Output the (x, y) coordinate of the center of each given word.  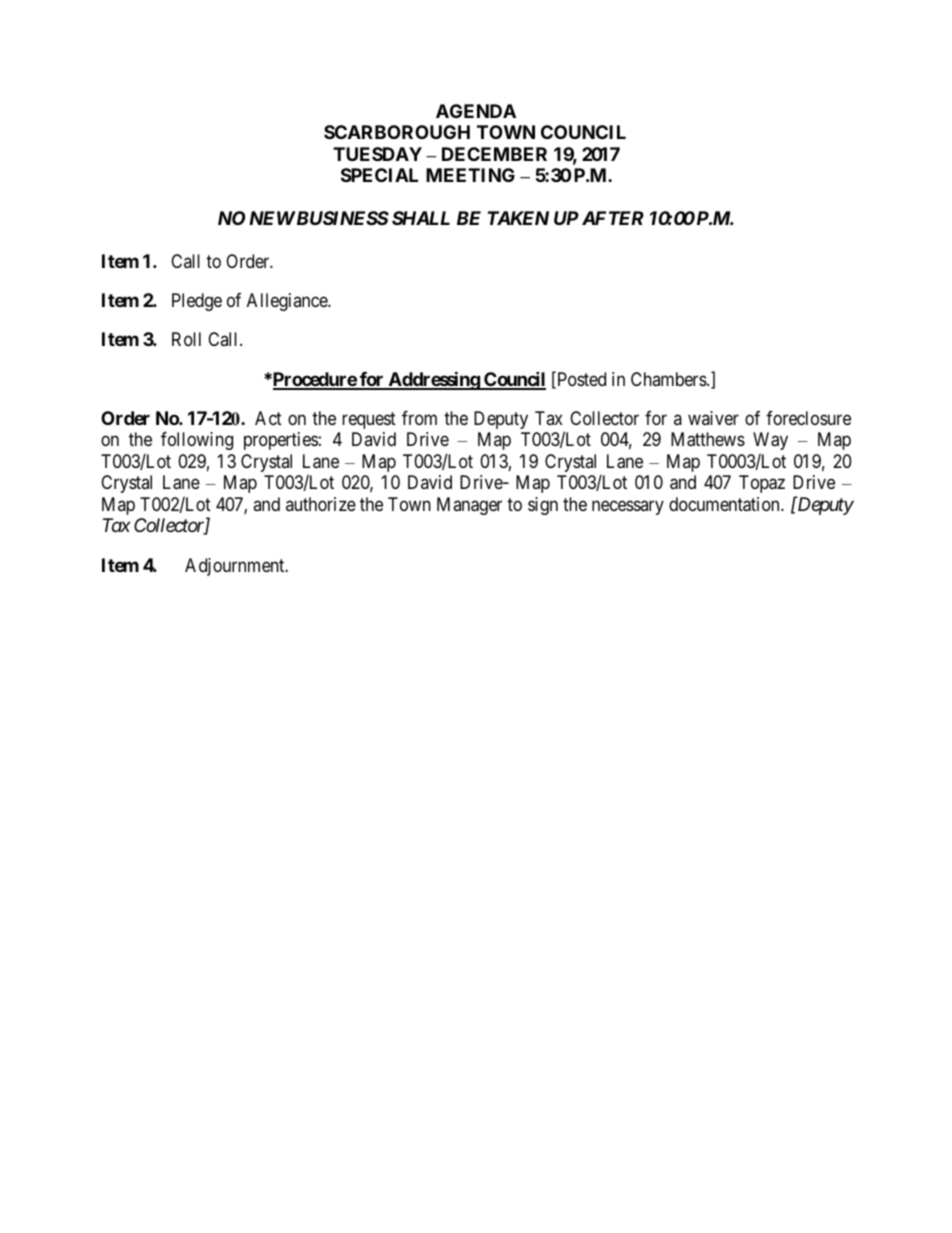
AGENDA (476, 111)
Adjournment (236, 567)
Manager (469, 506)
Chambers (669, 379)
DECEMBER (494, 154)
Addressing (433, 380)
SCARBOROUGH (397, 132)
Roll (186, 339)
